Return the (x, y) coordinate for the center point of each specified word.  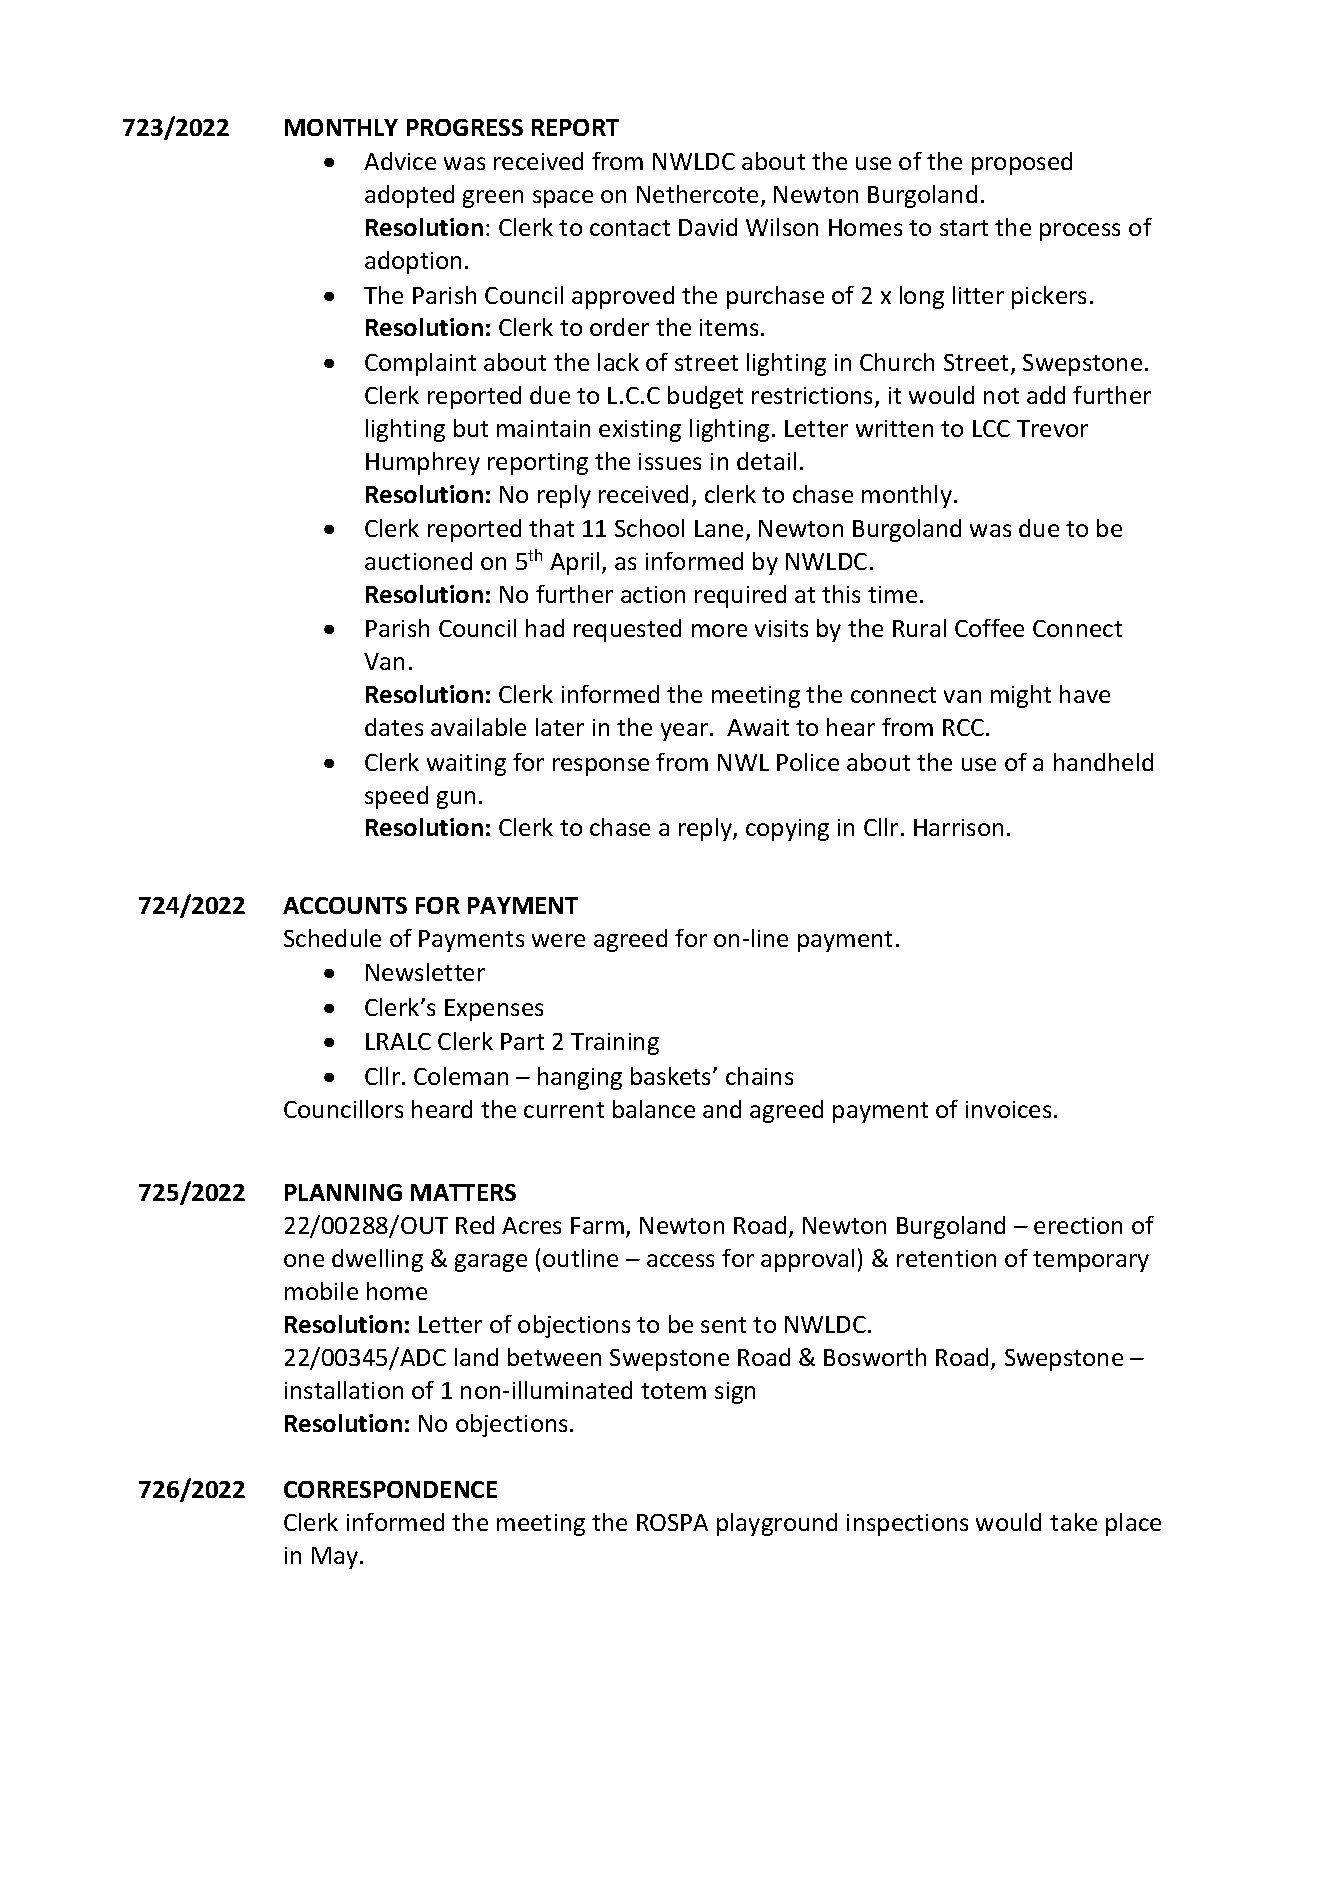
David (708, 227)
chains (759, 1076)
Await (758, 727)
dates (394, 727)
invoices (1008, 1109)
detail (766, 461)
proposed (1022, 163)
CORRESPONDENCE (390, 1489)
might (1021, 696)
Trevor (1052, 428)
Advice (400, 161)
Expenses (494, 1010)
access (680, 1260)
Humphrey (423, 463)
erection (1078, 1225)
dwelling (377, 1260)
